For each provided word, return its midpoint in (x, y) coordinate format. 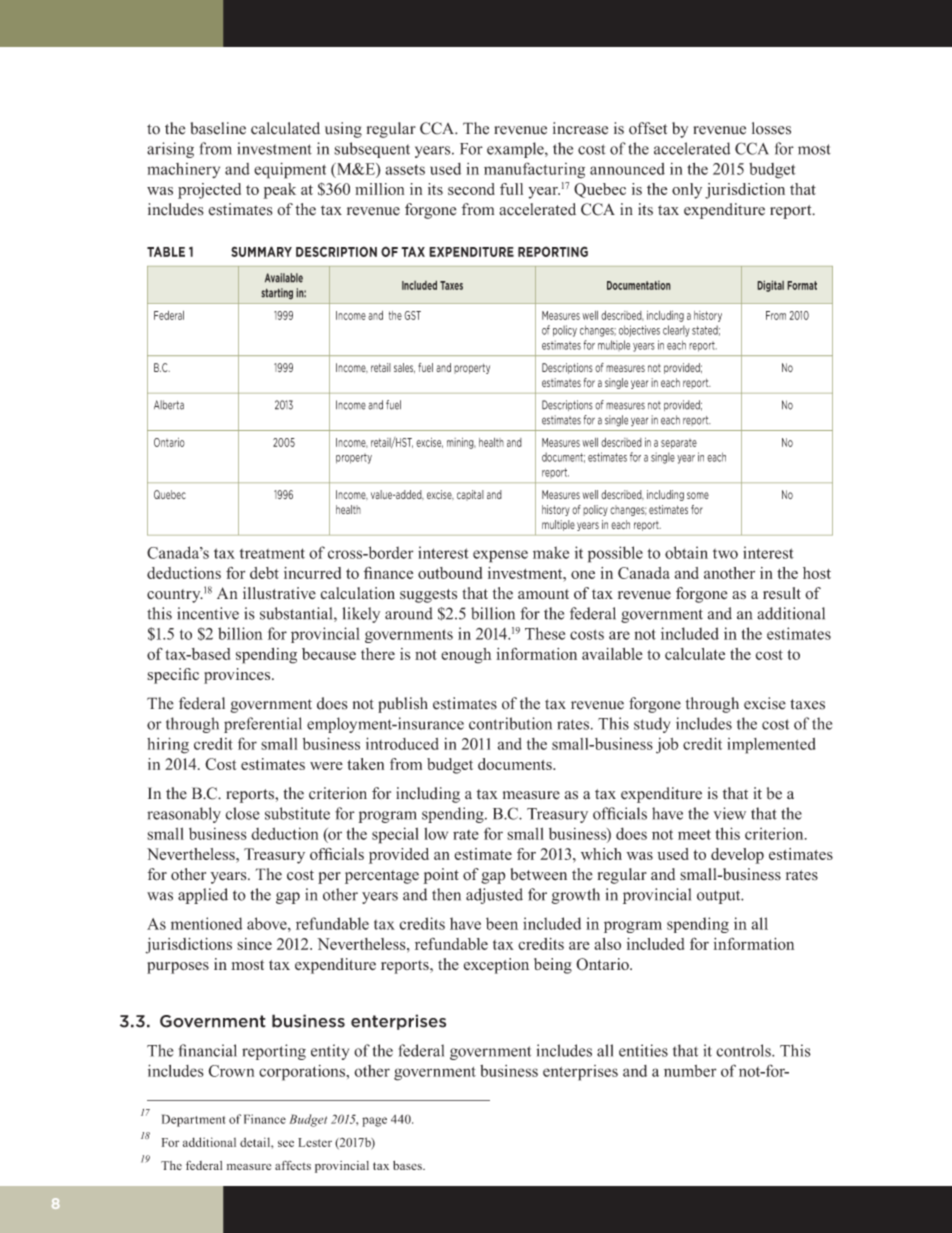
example (516, 150)
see (286, 1143)
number (690, 1071)
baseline (218, 128)
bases (408, 1165)
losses (771, 128)
